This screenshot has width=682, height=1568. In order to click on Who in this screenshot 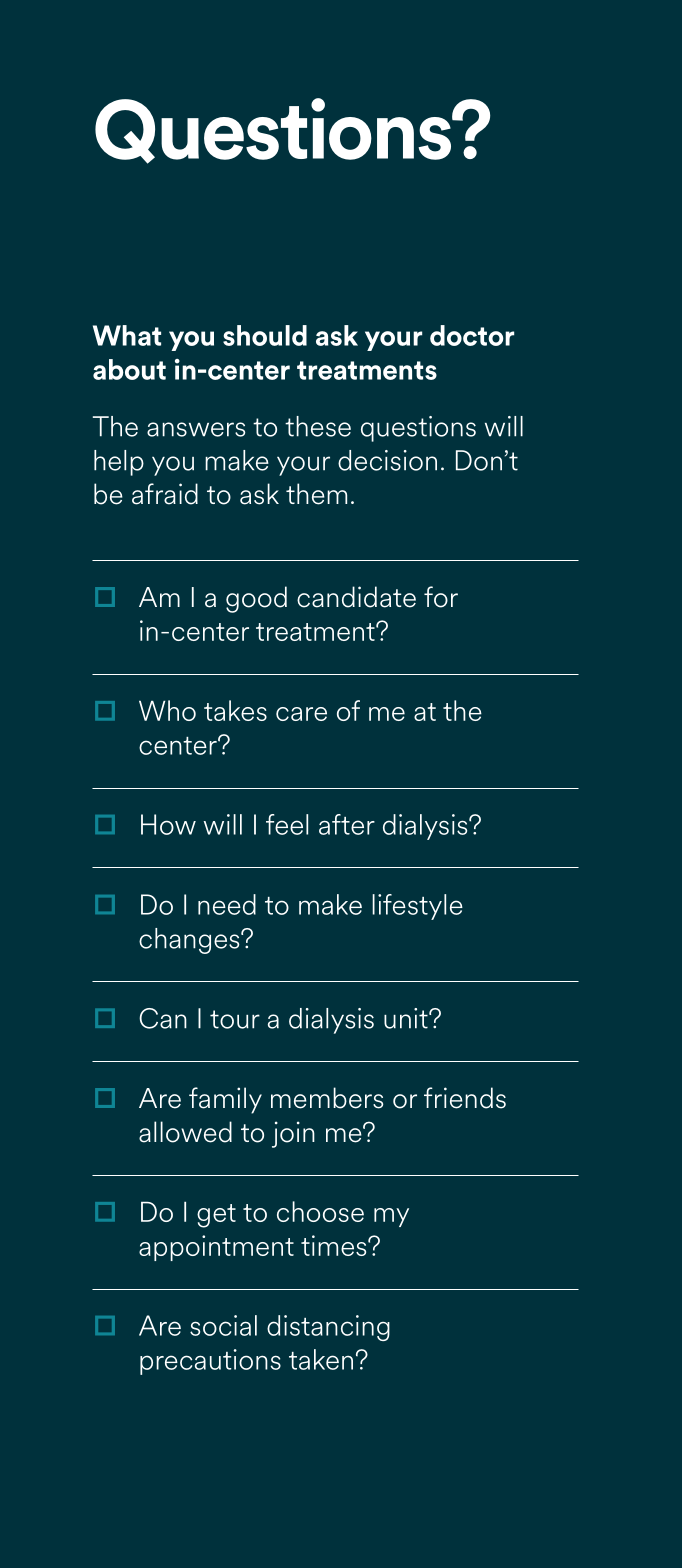, I will do `click(167, 710)`.
